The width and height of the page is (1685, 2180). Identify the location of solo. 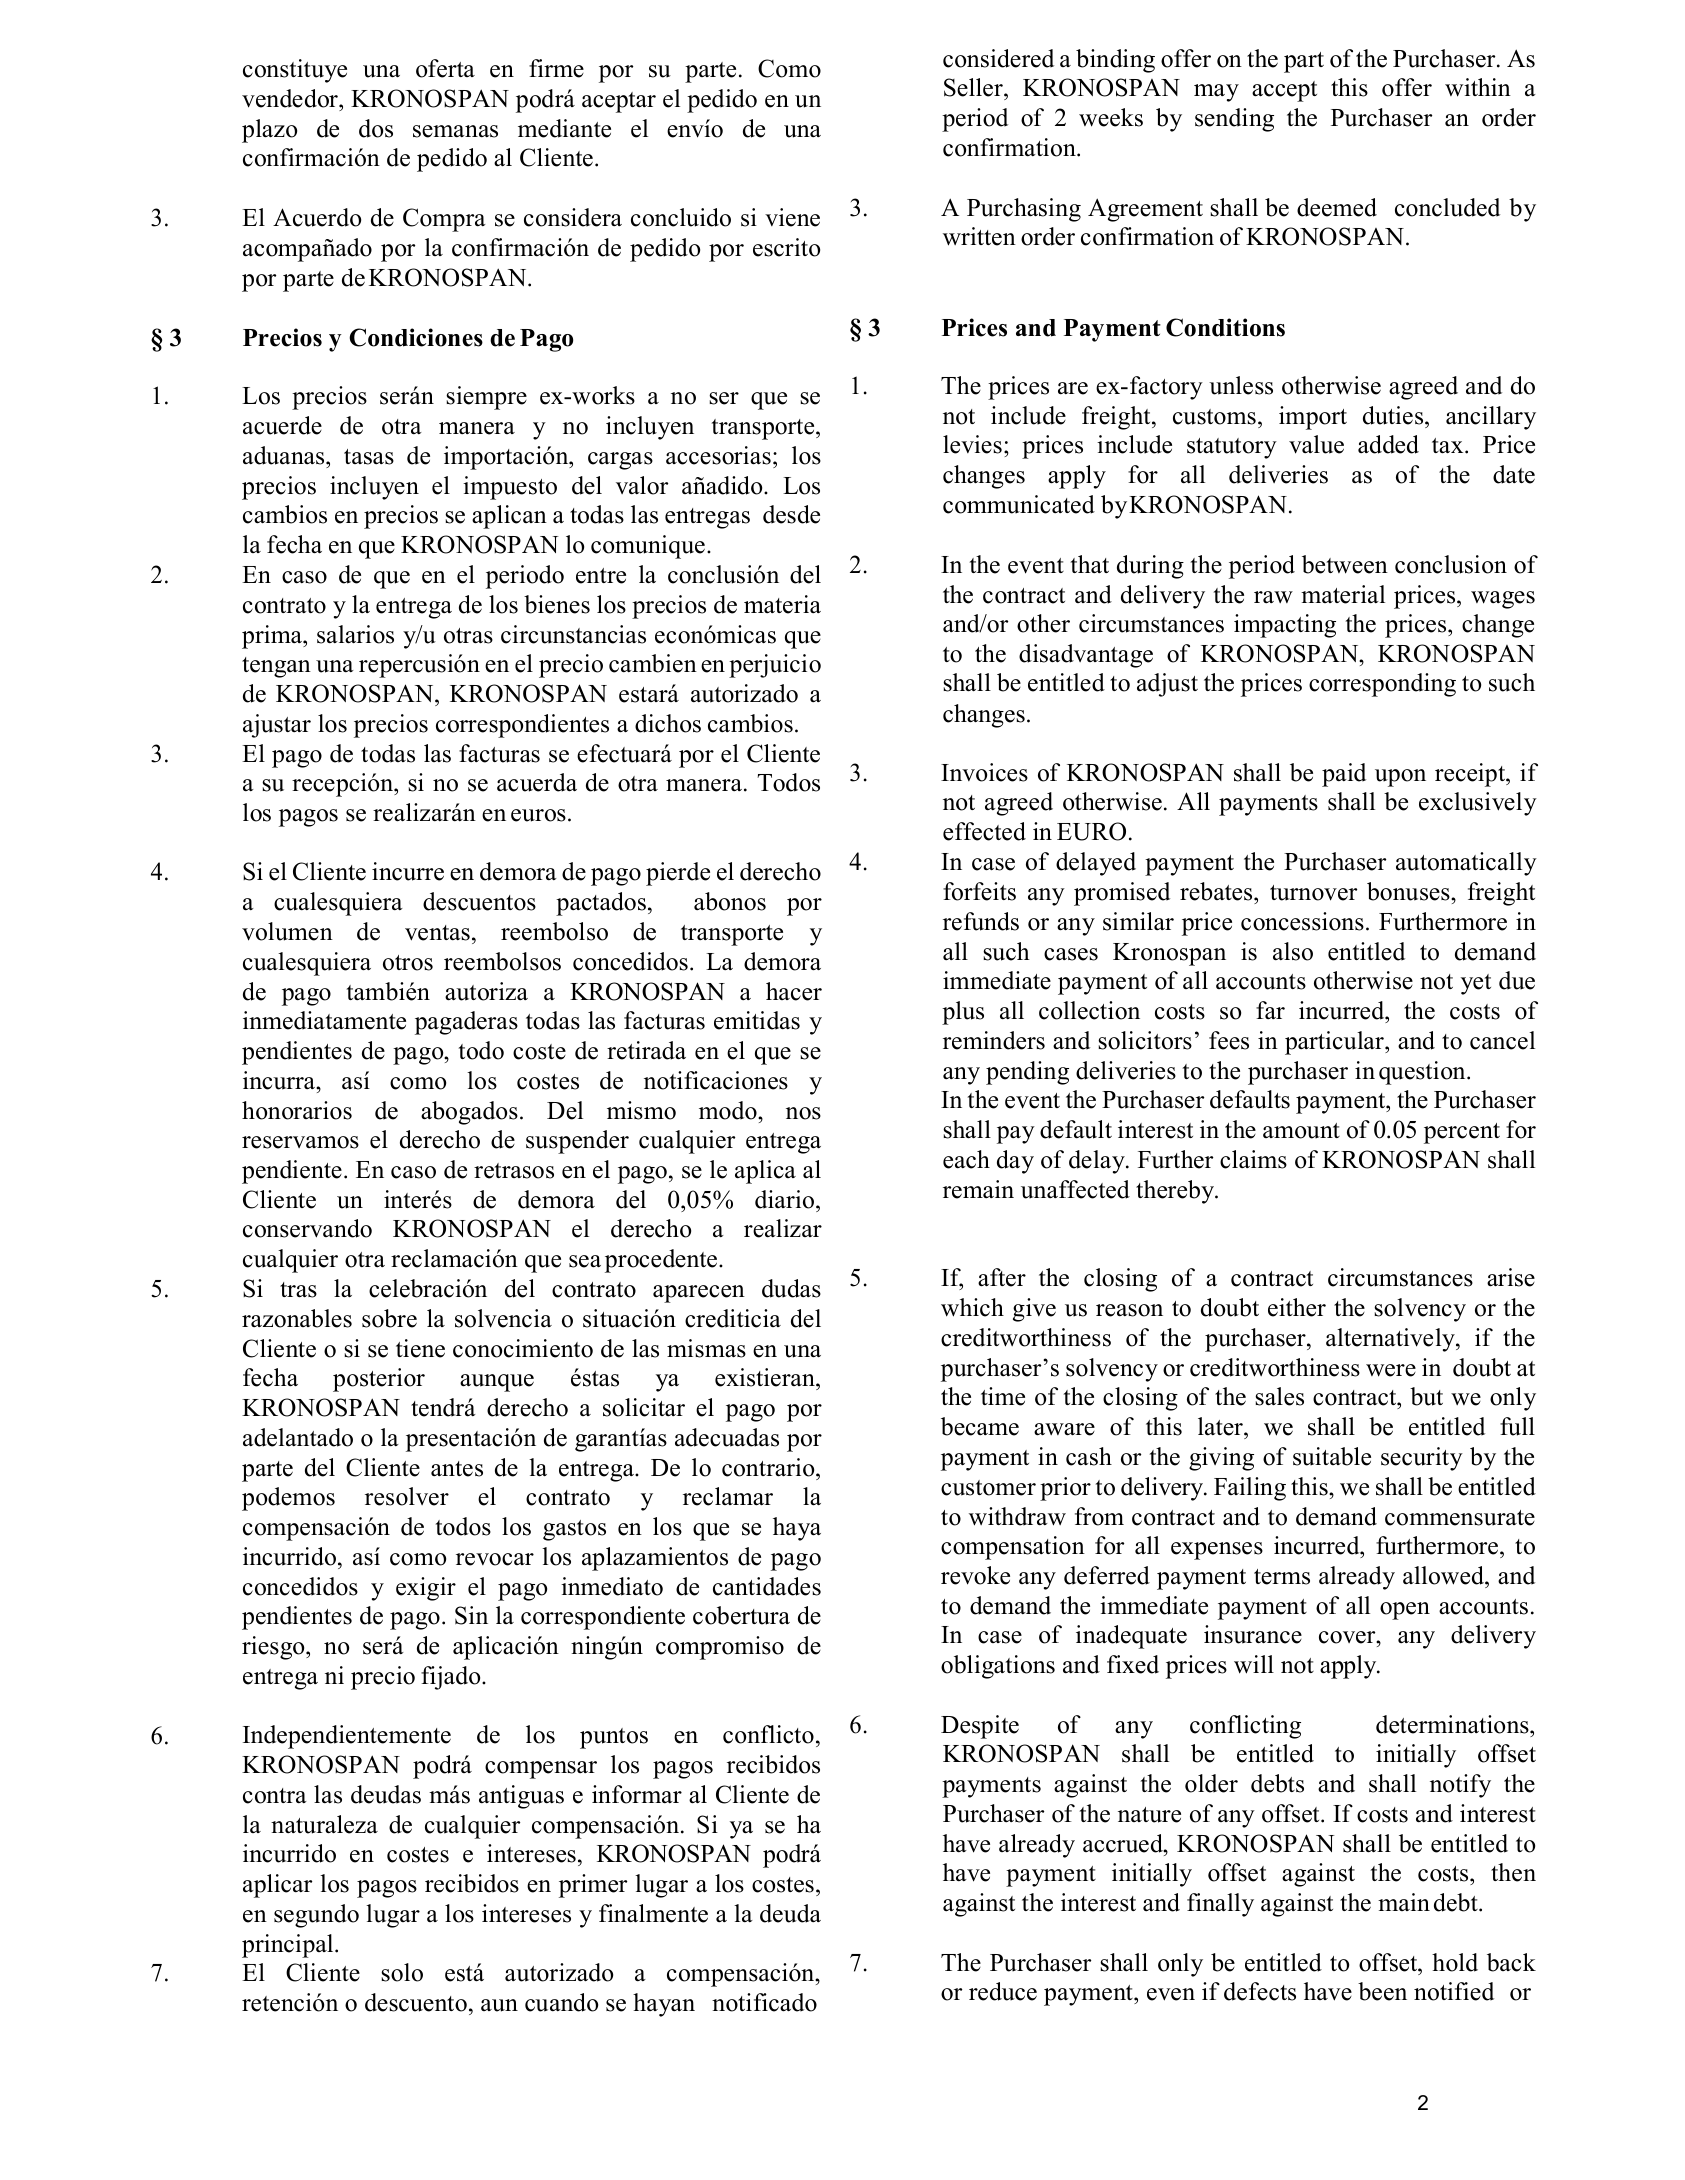
(402, 1972).
